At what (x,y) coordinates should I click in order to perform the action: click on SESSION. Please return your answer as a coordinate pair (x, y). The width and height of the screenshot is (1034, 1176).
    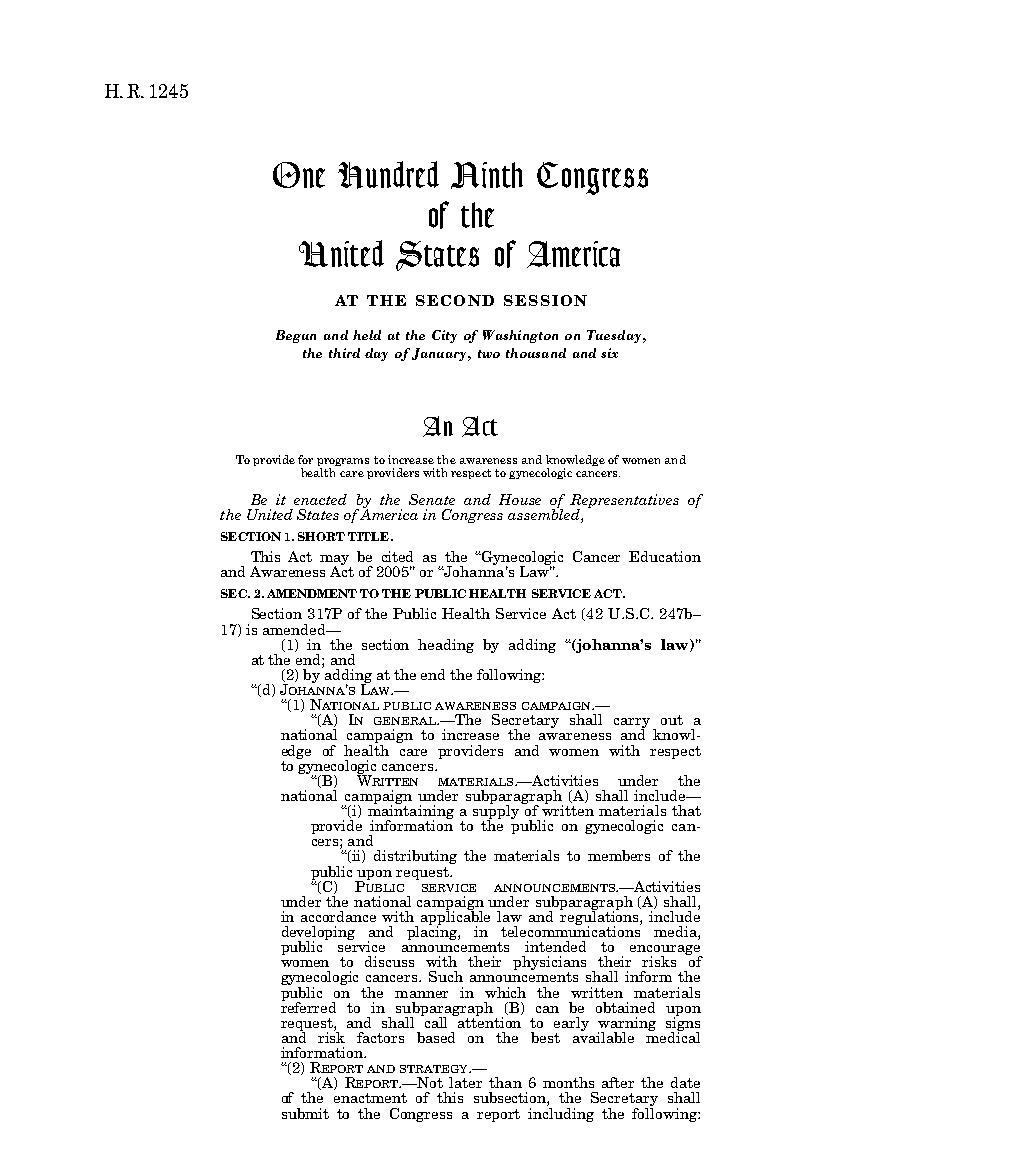
    Looking at the image, I should click on (545, 300).
